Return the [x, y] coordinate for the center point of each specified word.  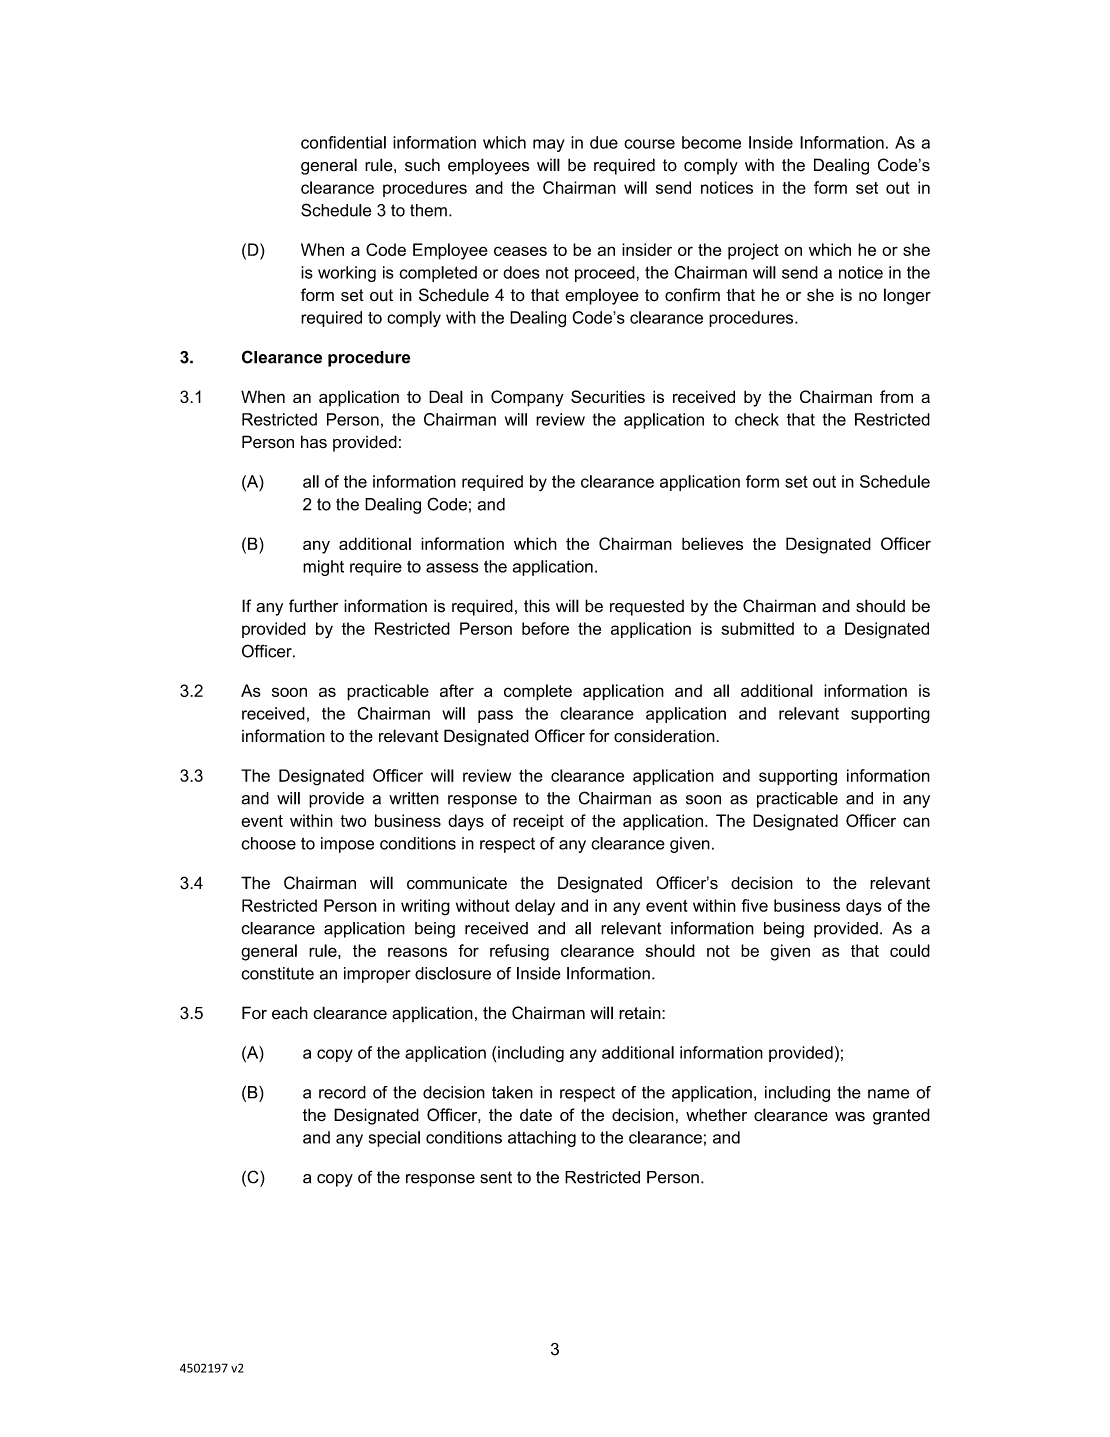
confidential [343, 142]
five [754, 905]
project [753, 251]
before [545, 628]
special [394, 1139]
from [896, 396]
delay [535, 907]
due [604, 142]
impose [347, 845]
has [314, 441]
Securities [608, 396]
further [313, 606]
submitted [757, 628]
